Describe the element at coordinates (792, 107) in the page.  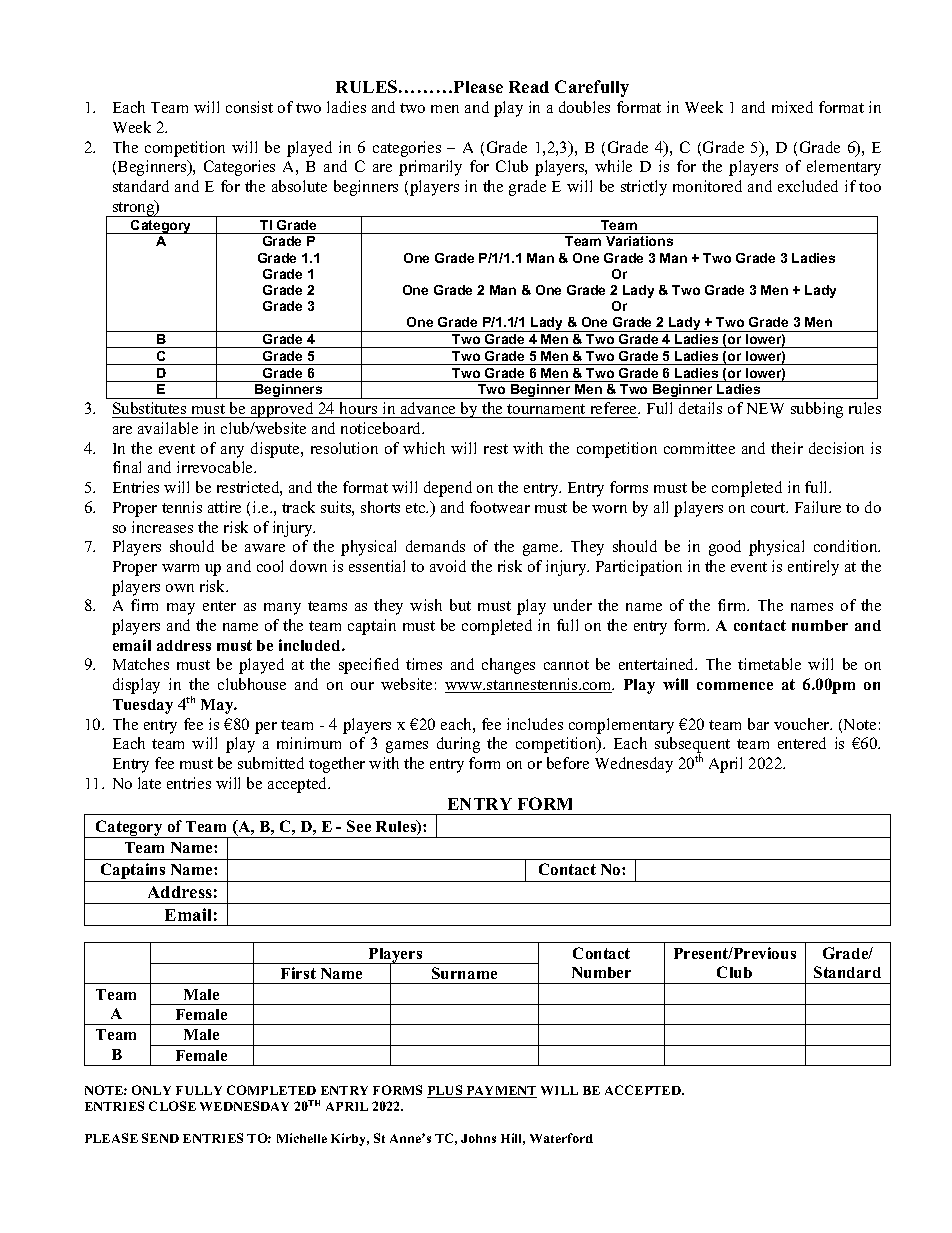
I see `mixed` at that location.
